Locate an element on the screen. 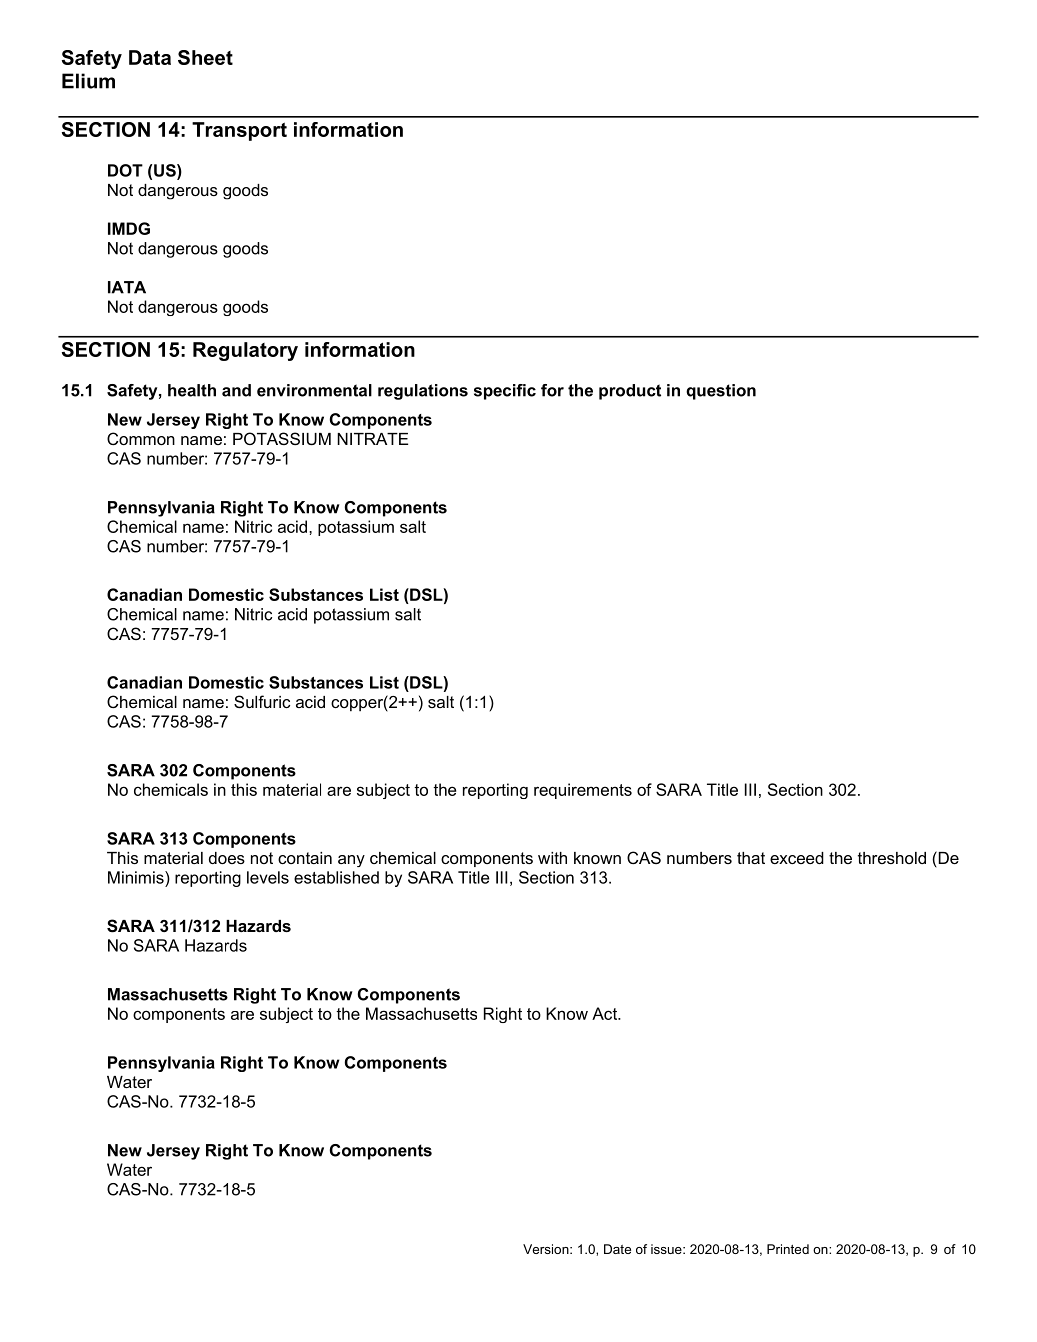 The width and height of the screenshot is (1037, 1342). exceed is located at coordinates (797, 858).
